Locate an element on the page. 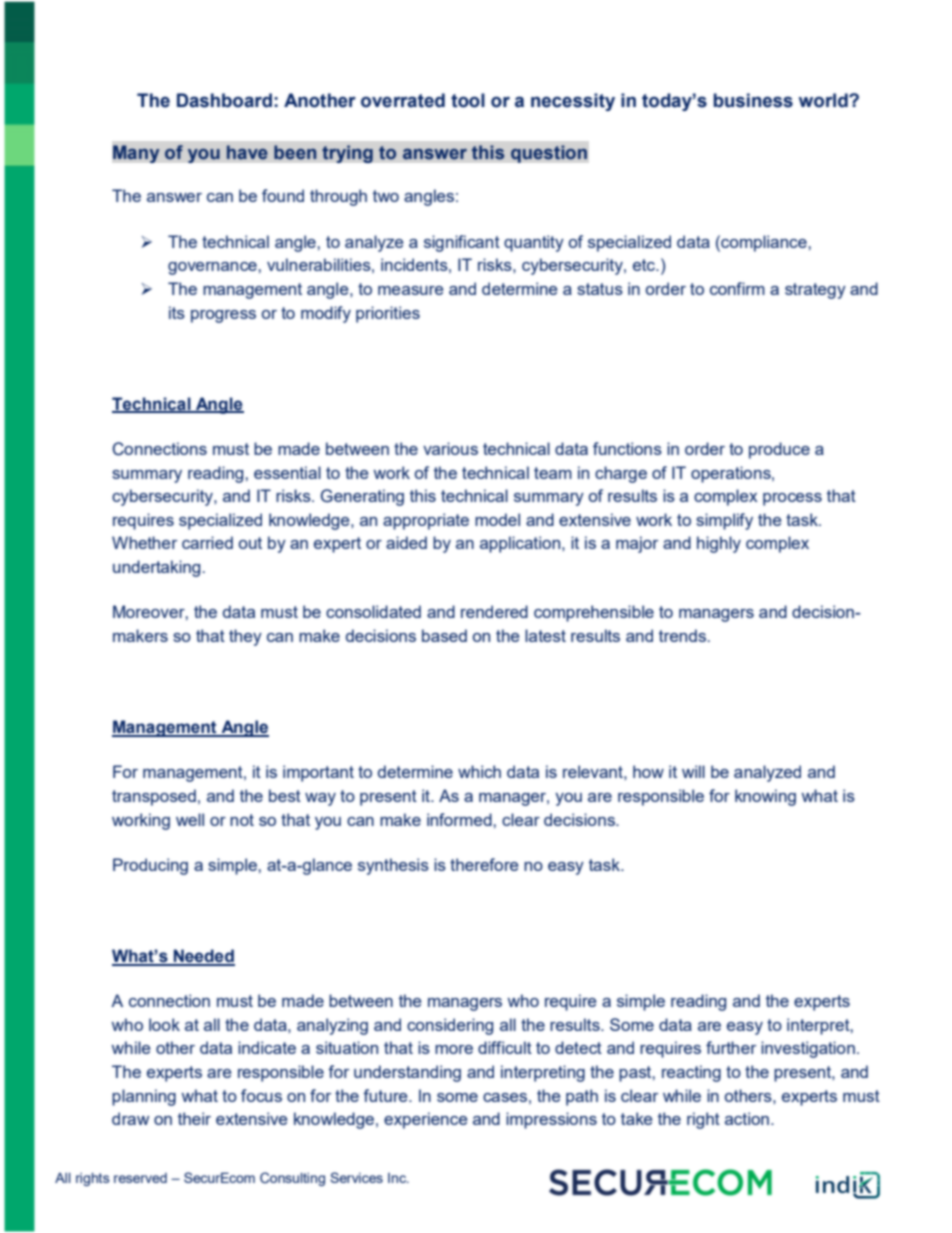 Image resolution: width=952 pixels, height=1233 pixels. informed is located at coordinates (460, 819).
